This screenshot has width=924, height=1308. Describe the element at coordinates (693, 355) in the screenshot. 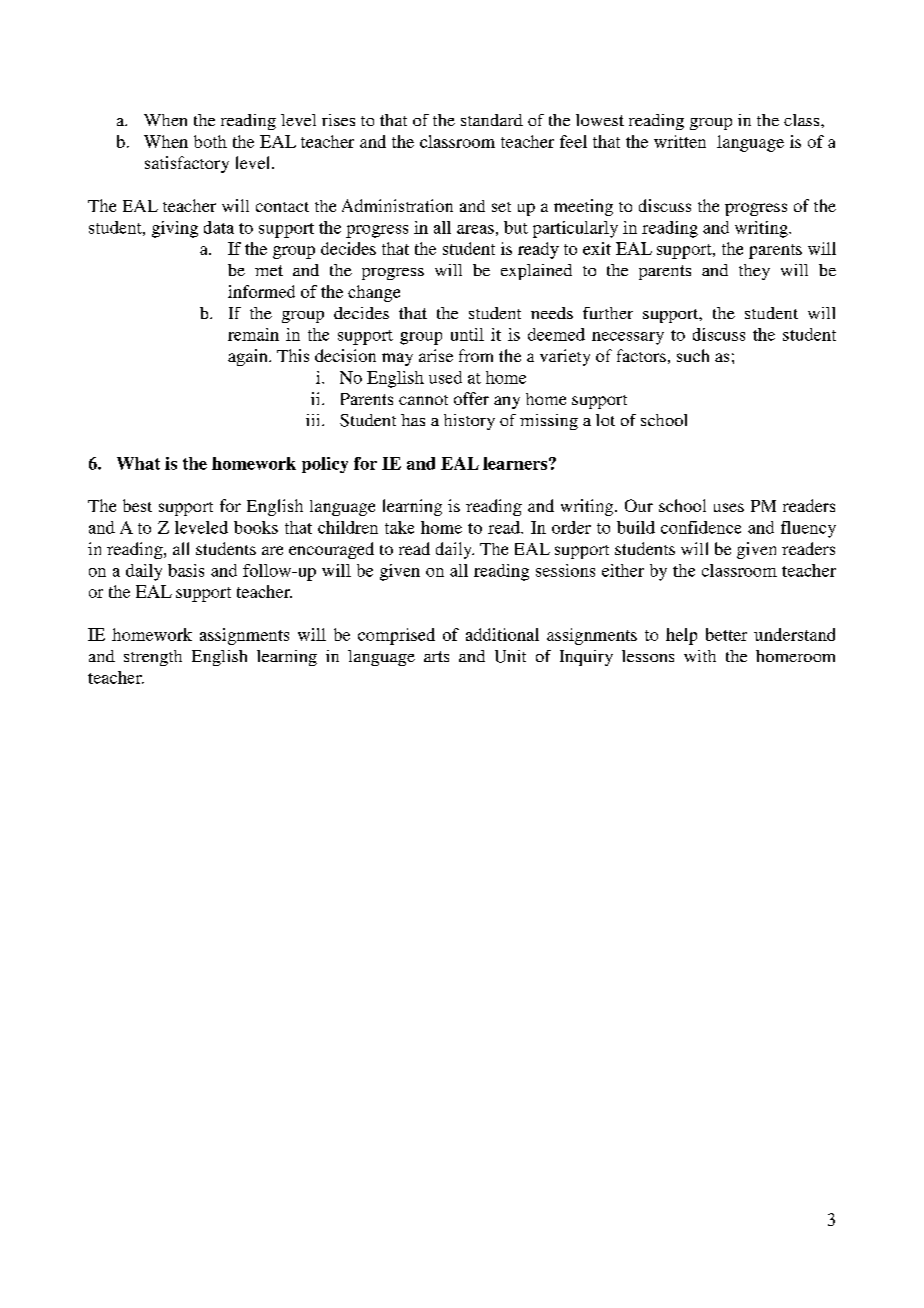

I see `such` at that location.
